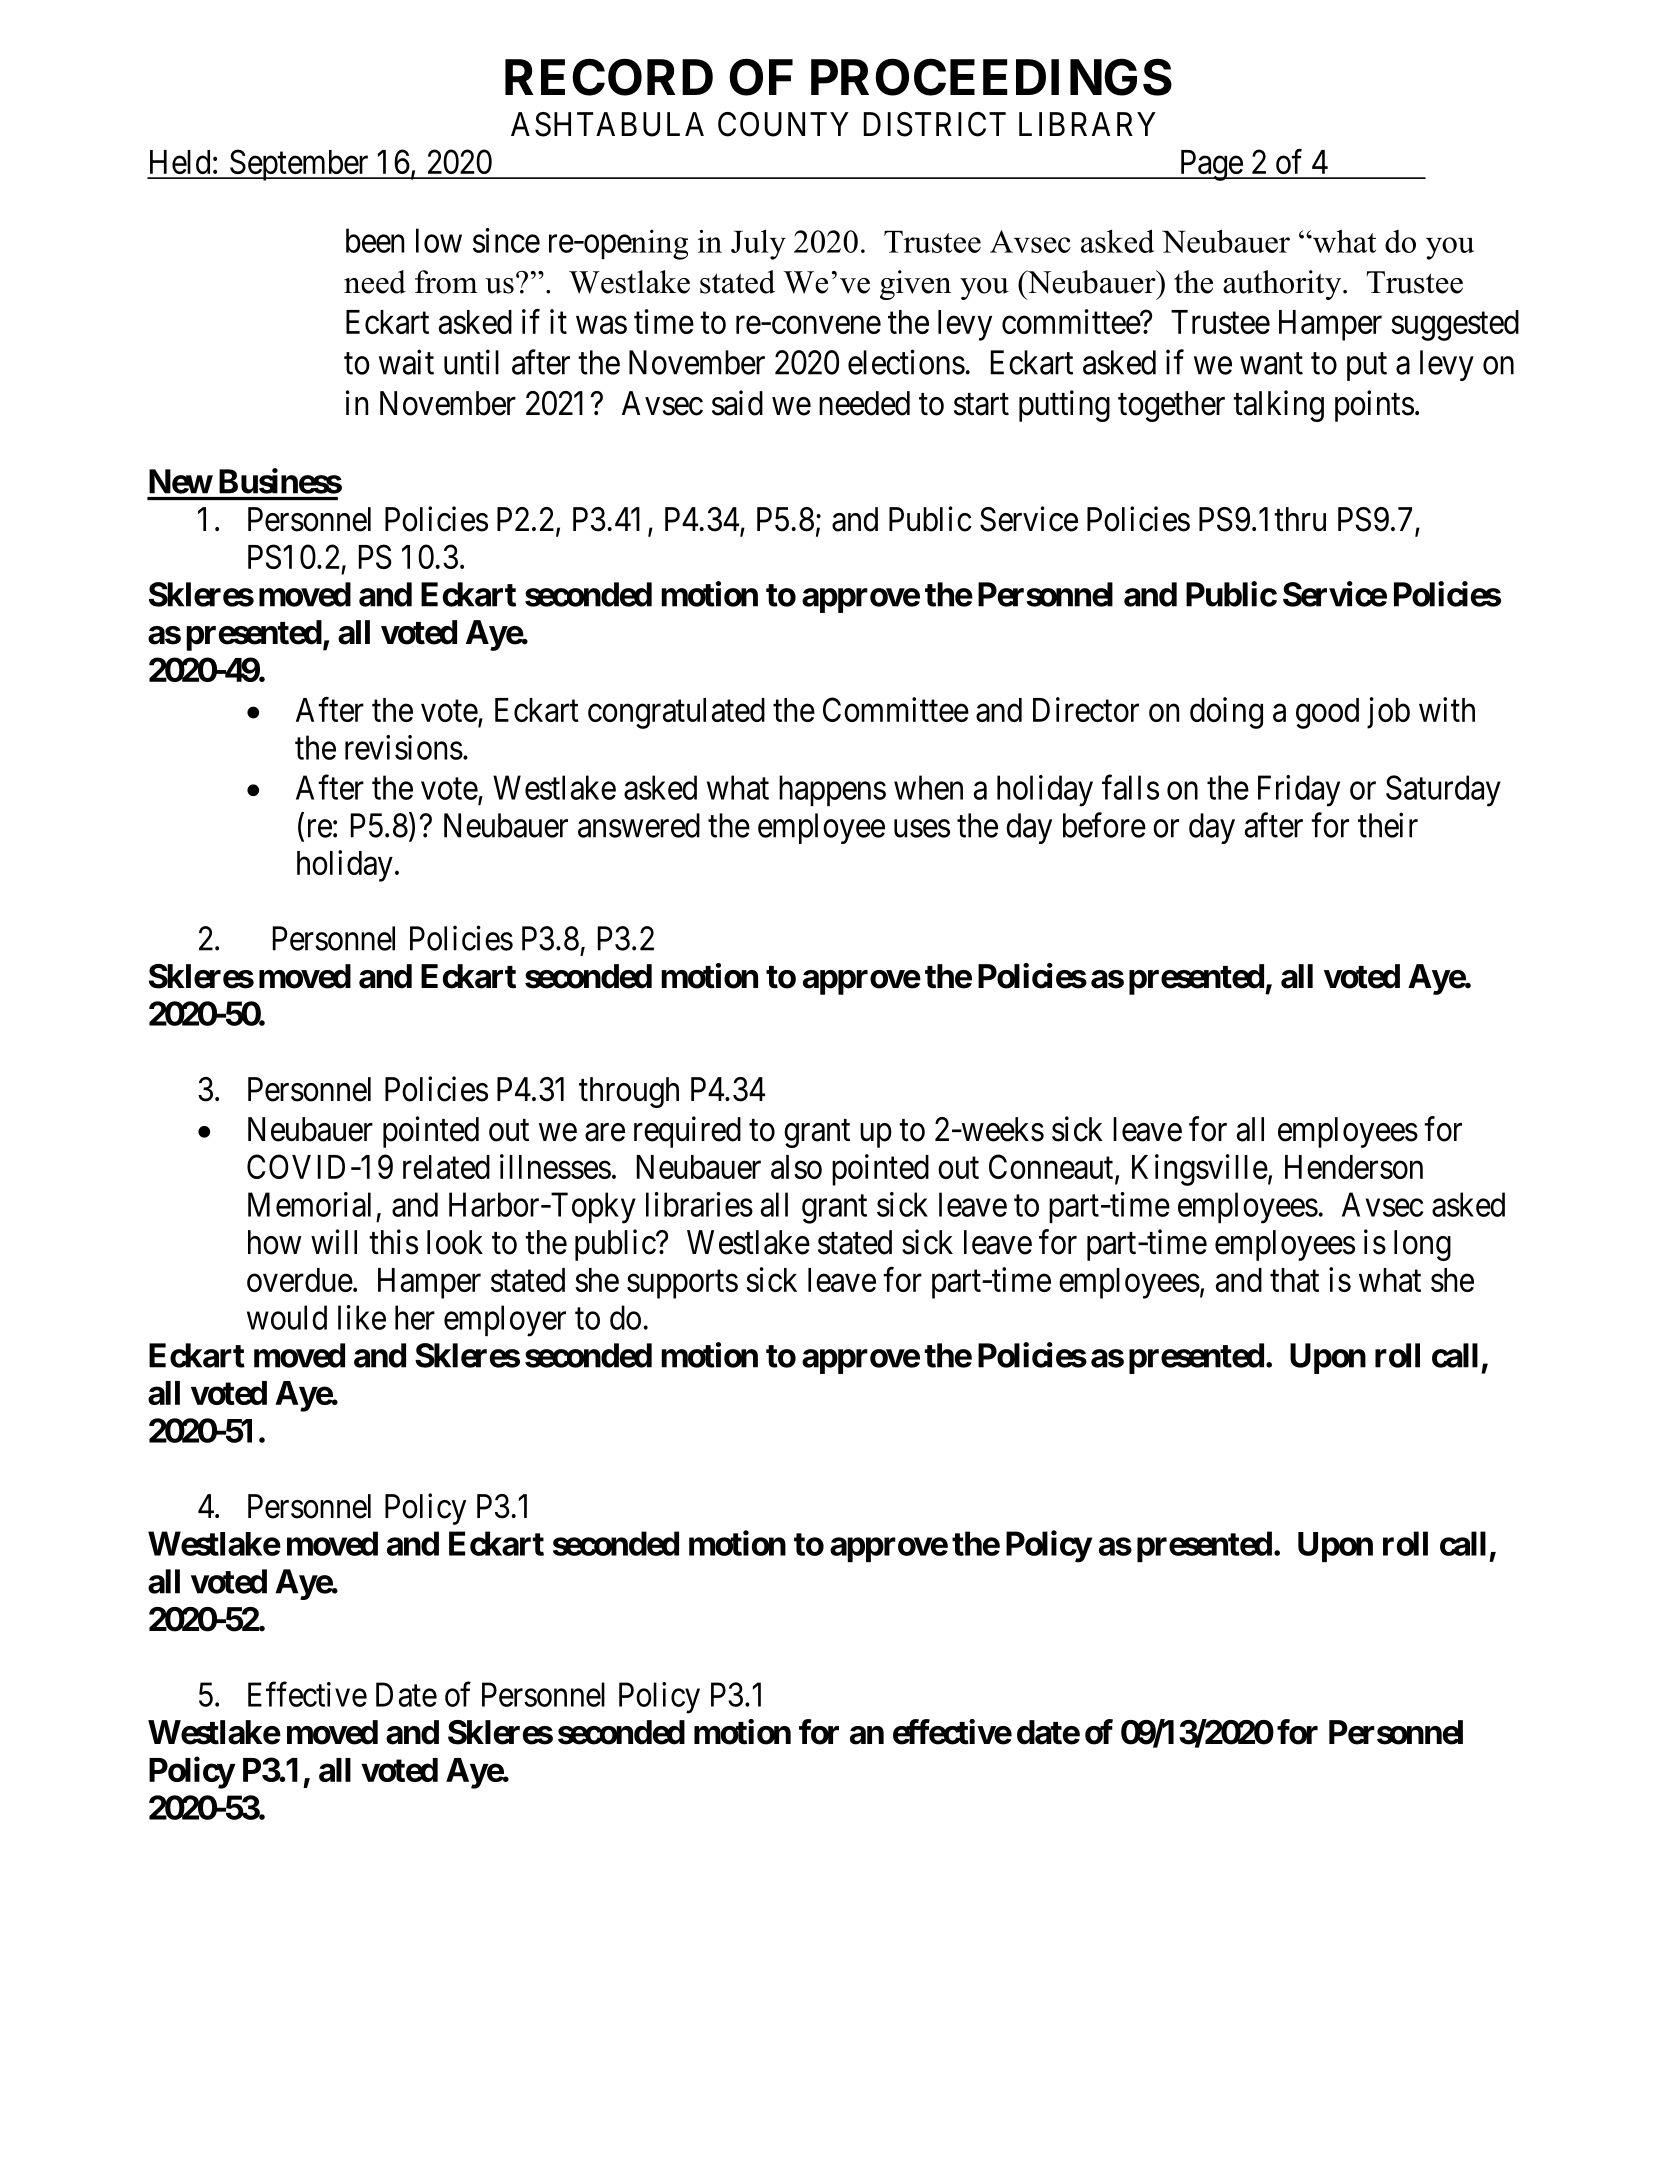 The image size is (1671, 2163). What do you see at coordinates (928, 787) in the document?
I see `when` at bounding box center [928, 787].
